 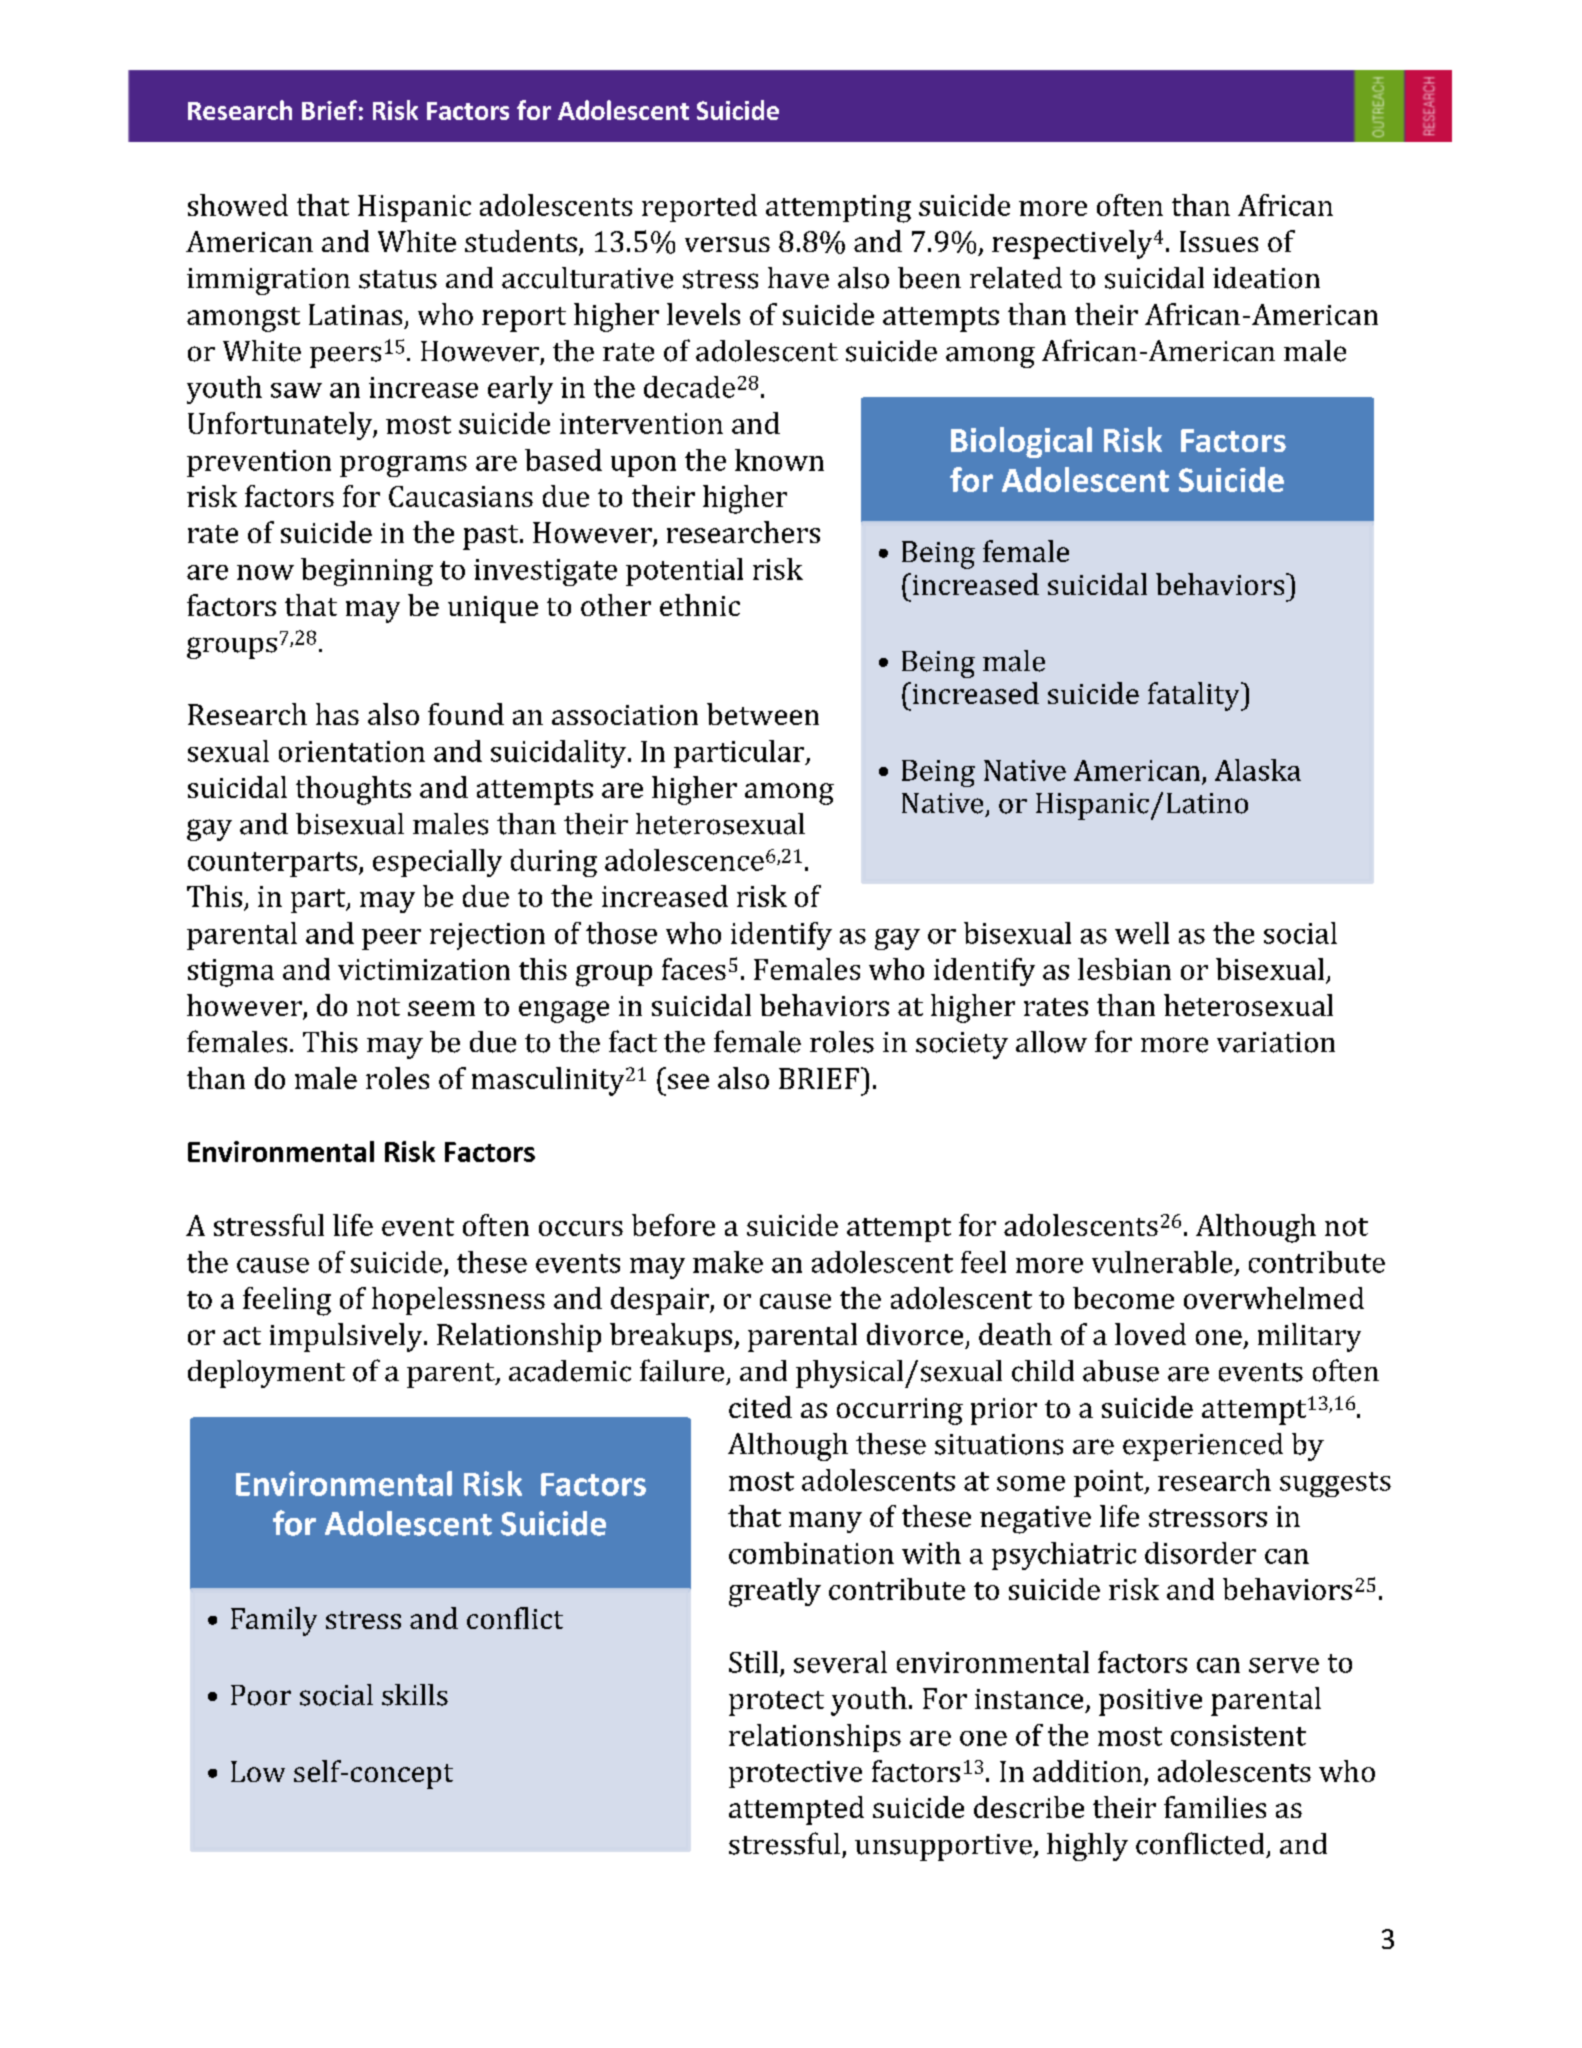 I want to click on society, so click(x=962, y=1045).
